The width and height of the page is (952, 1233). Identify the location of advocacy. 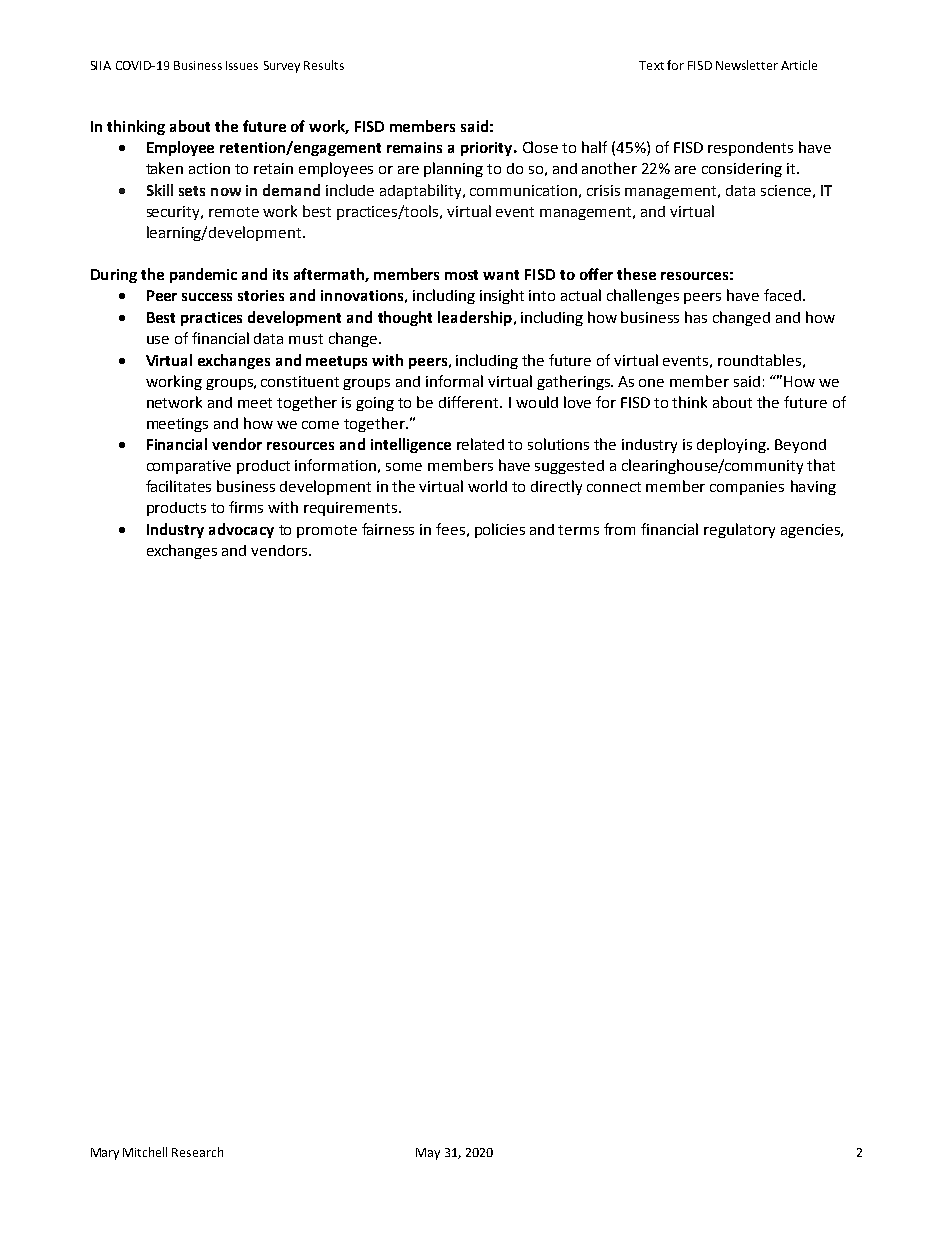
(241, 530).
